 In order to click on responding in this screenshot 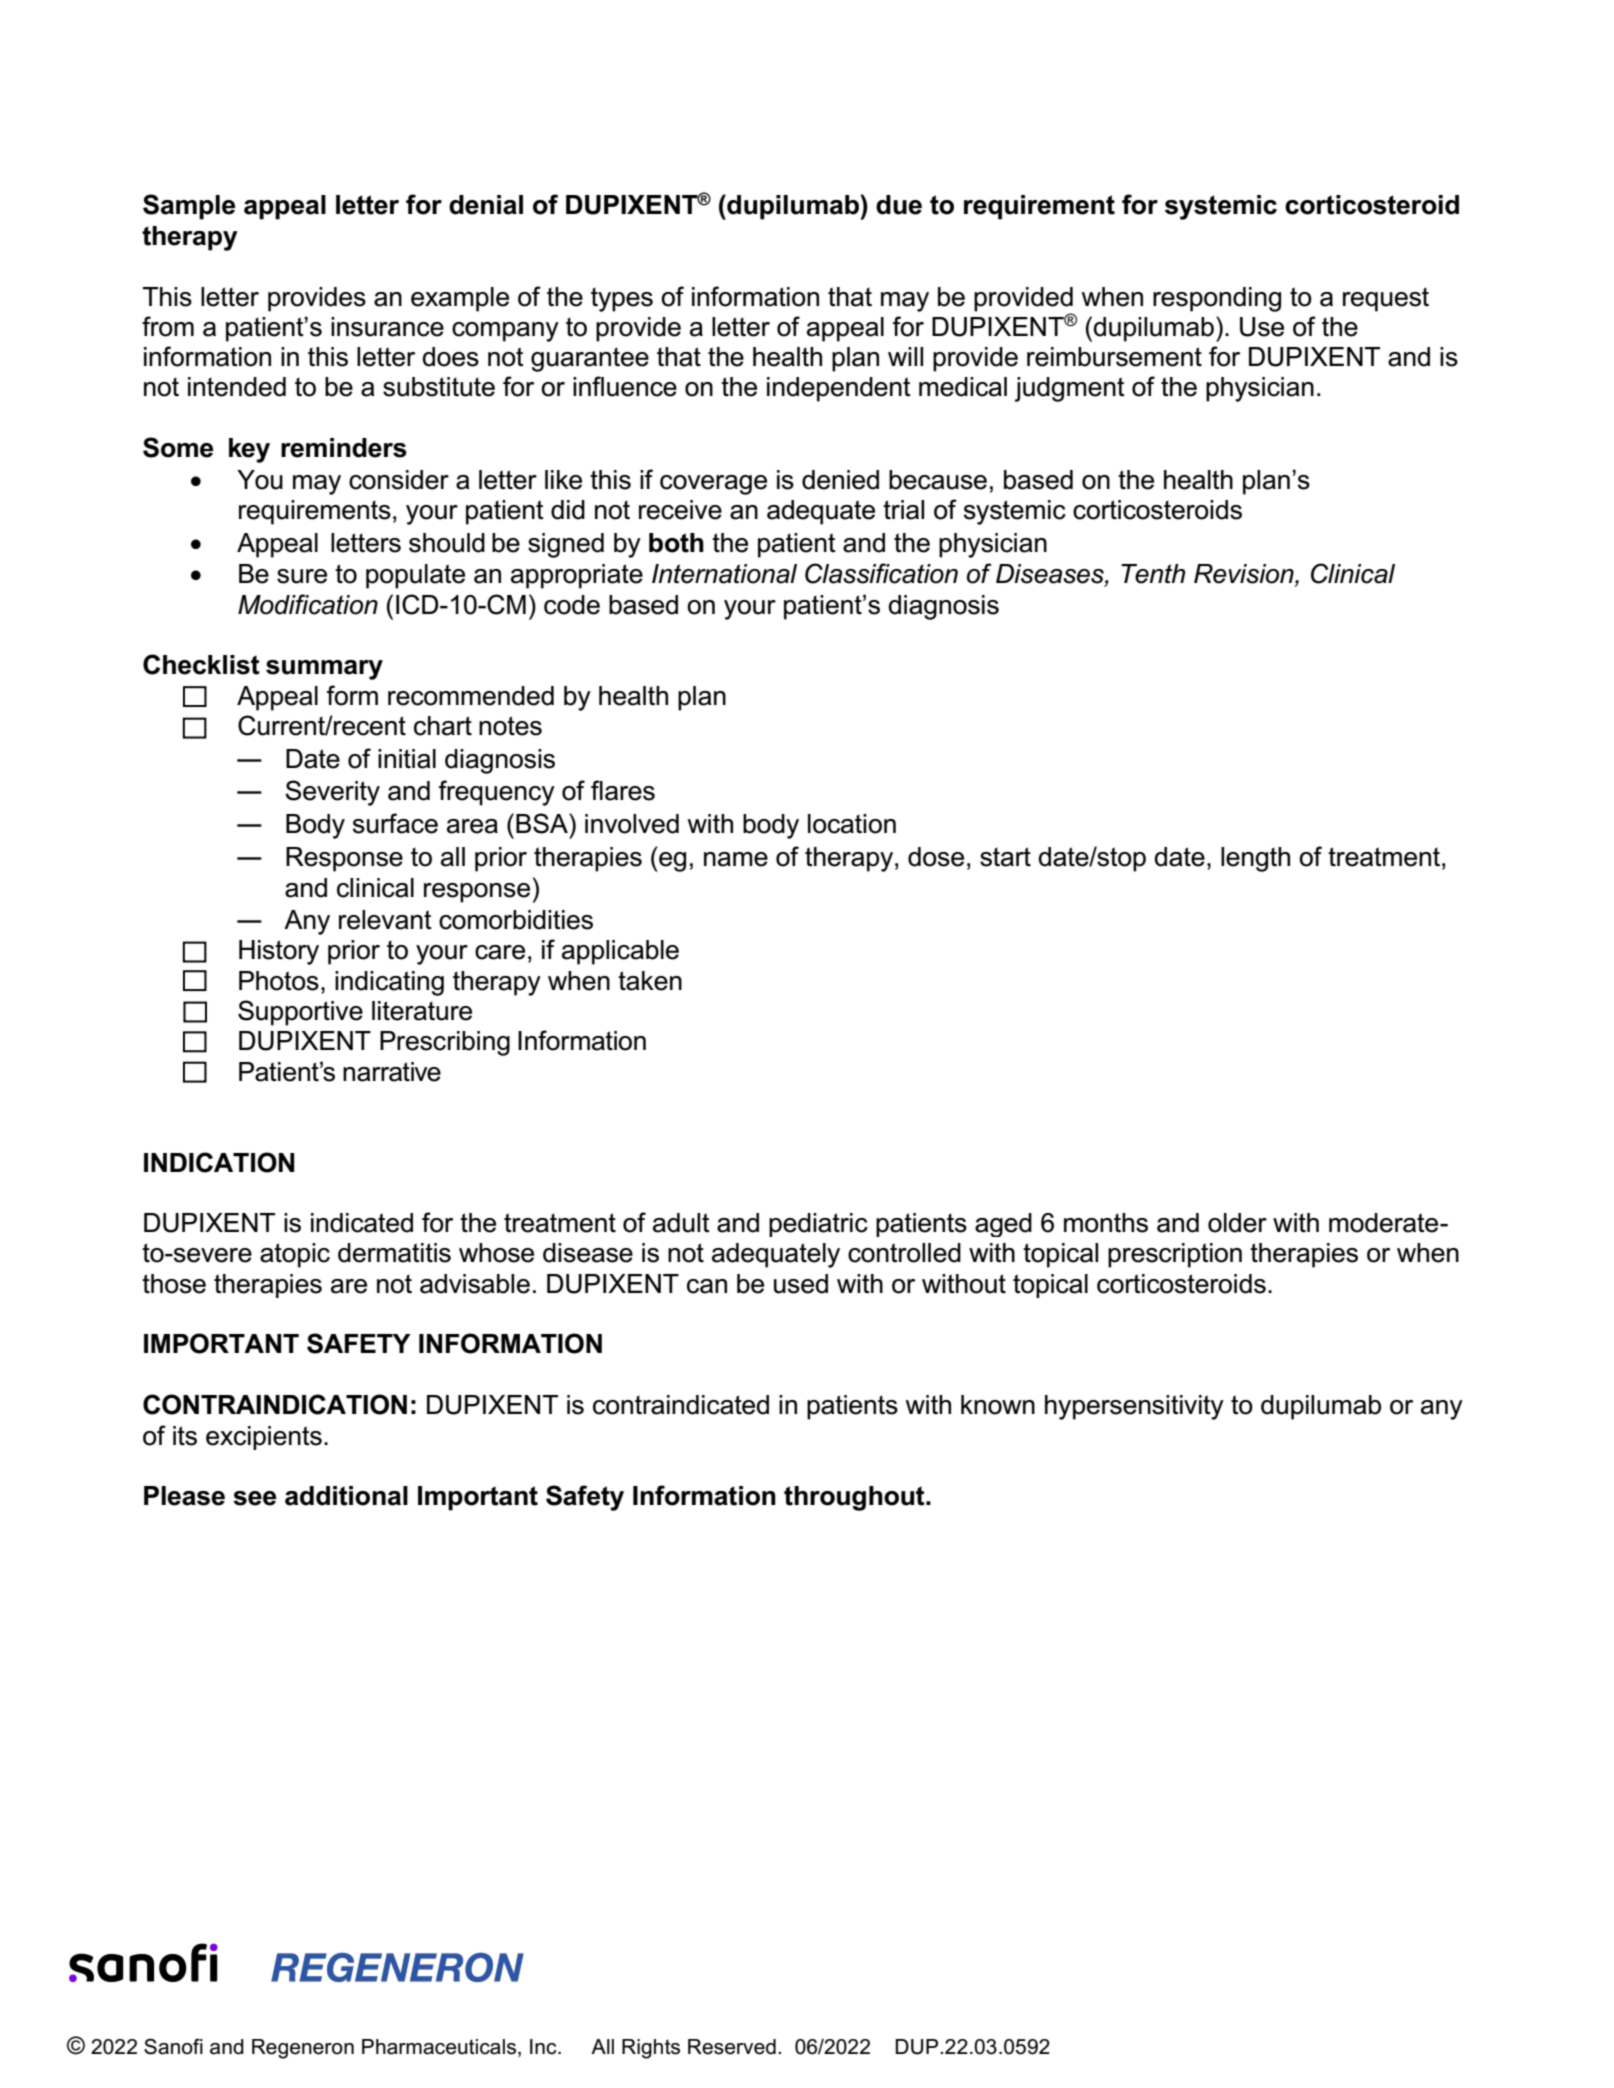, I will do `click(1217, 299)`.
